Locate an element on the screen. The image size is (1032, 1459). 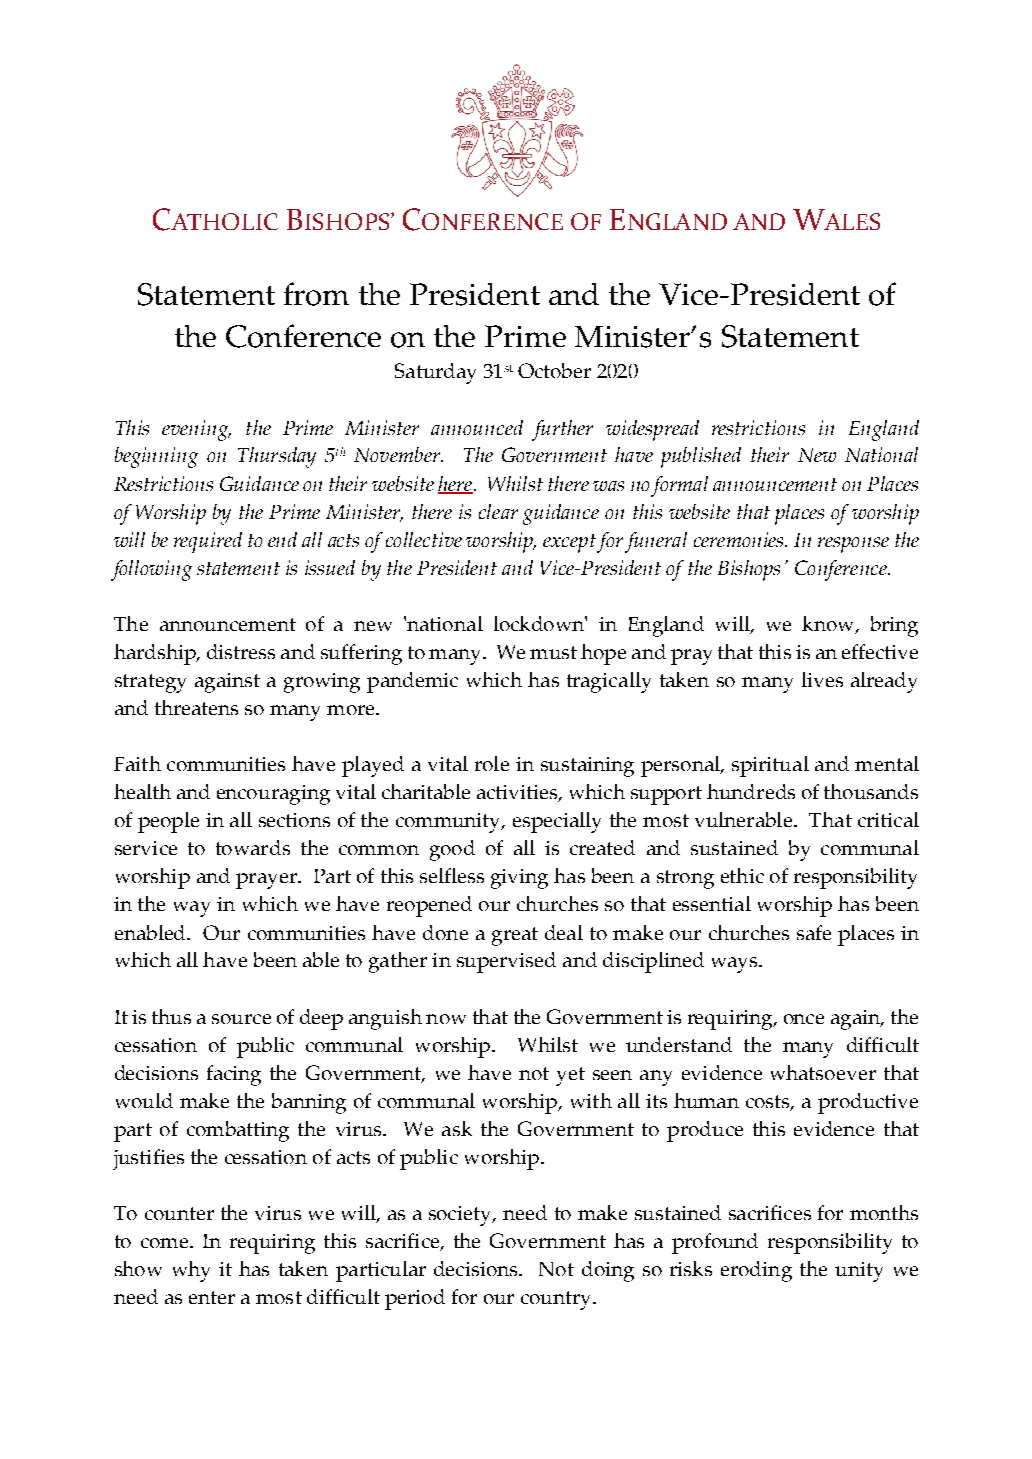
required is located at coordinates (208, 542).
